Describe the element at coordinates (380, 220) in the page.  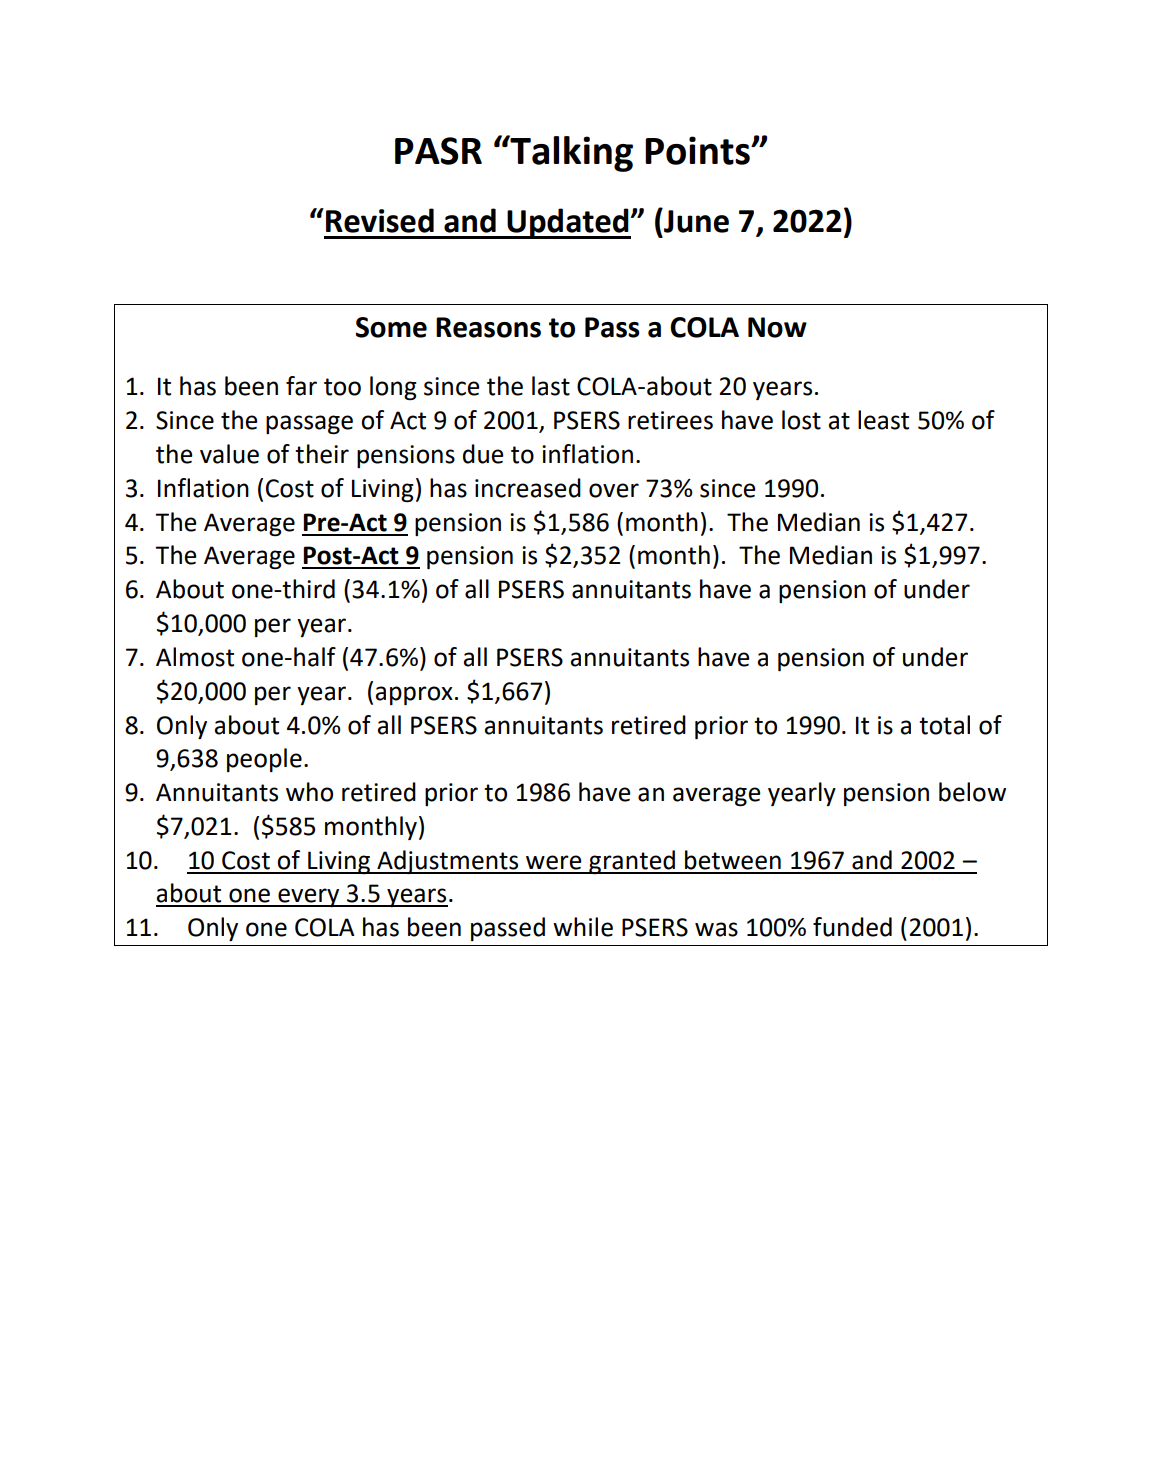
I see `Revised` at that location.
